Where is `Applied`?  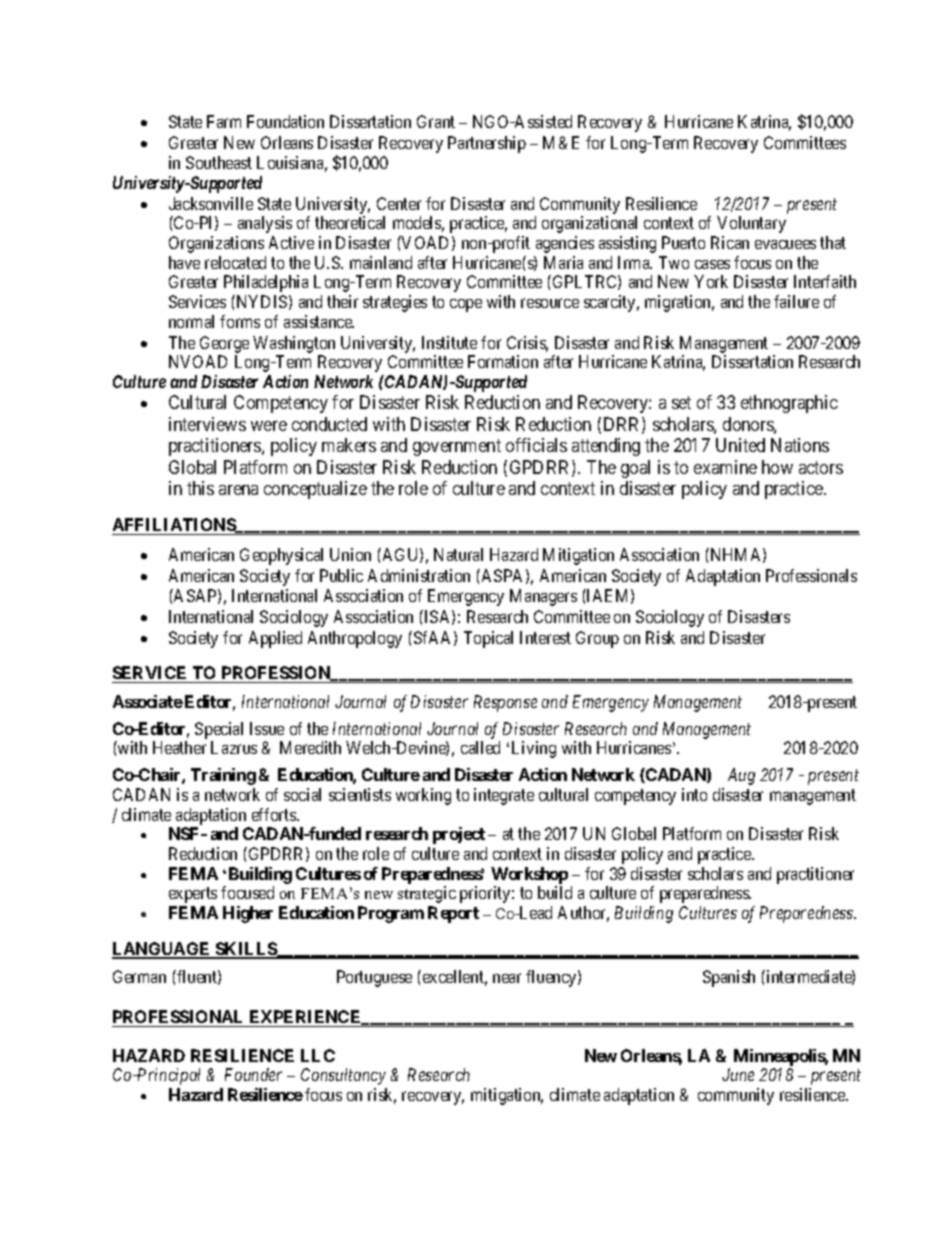
Applied is located at coordinates (275, 639).
